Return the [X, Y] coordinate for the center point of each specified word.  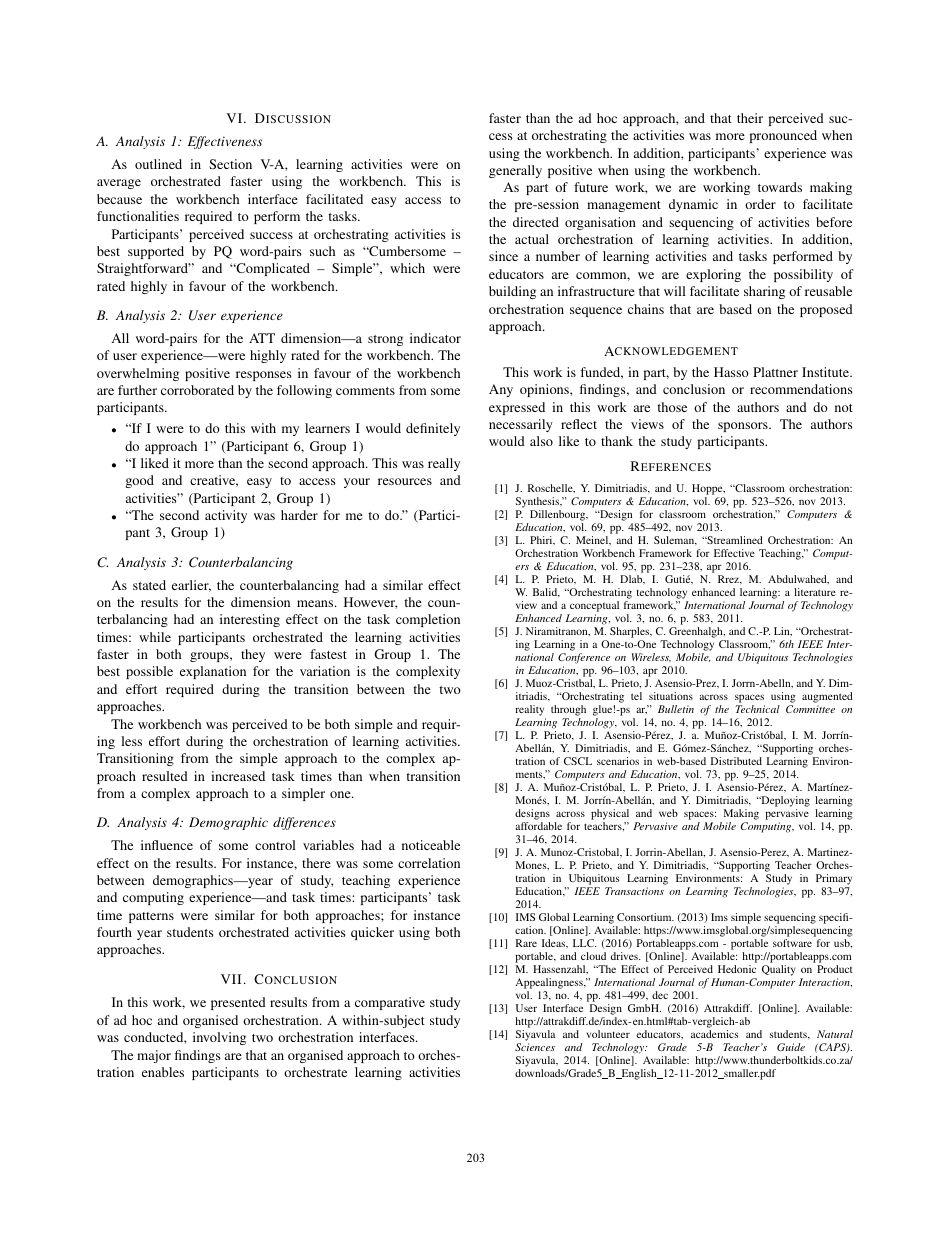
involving [219, 1038]
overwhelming [138, 374]
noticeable [431, 845]
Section [230, 164]
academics [714, 1034]
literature [815, 592]
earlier [191, 586]
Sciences [535, 1047]
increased [238, 776]
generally [515, 171]
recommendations [801, 389]
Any [501, 390]
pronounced [783, 136]
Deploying [784, 801]
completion [428, 620]
